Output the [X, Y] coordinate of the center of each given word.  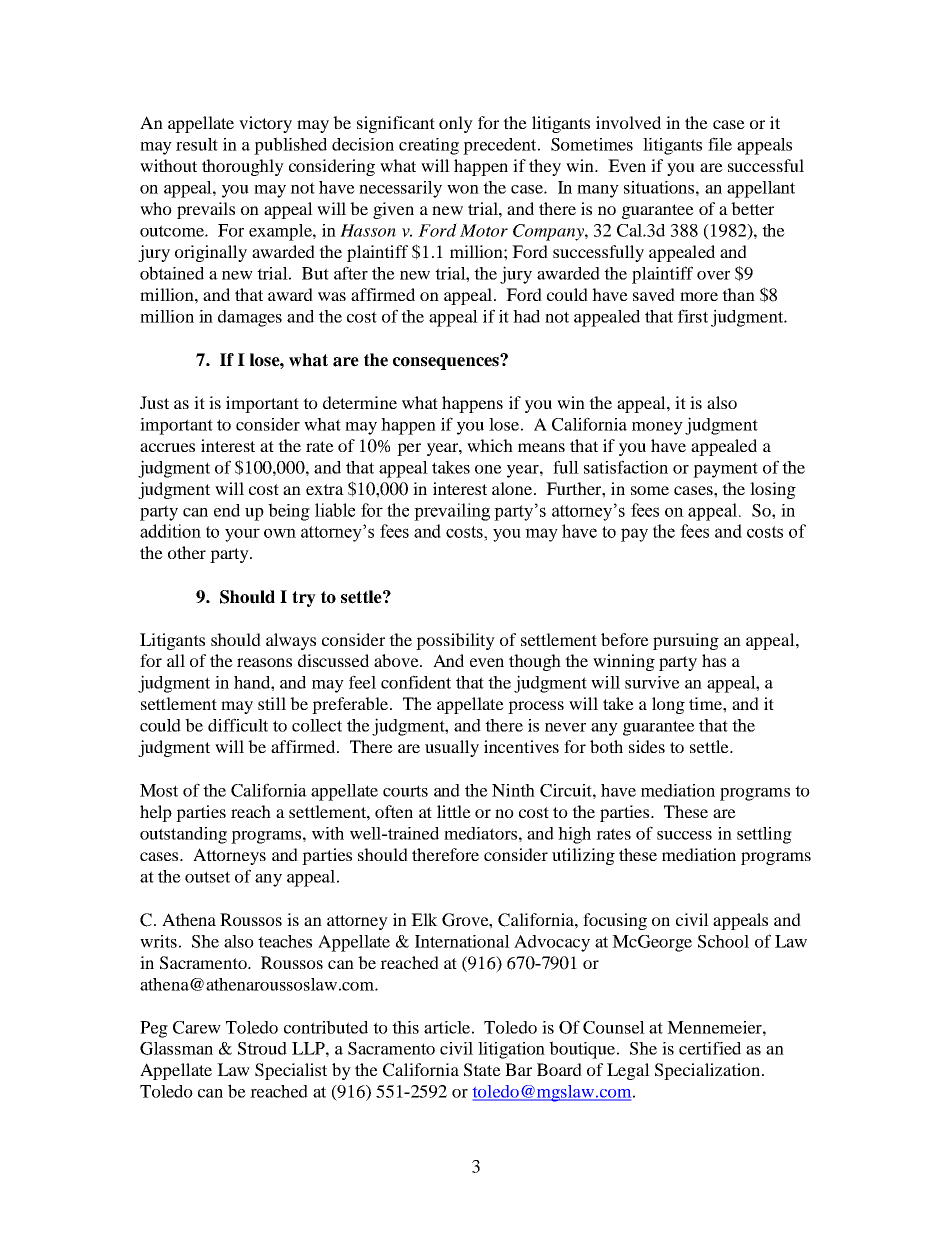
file [720, 144]
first [693, 316]
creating [429, 146]
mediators [480, 833]
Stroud [262, 1048]
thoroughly [243, 167]
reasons [264, 662]
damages [250, 318]
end [227, 510]
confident [416, 682]
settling [764, 835]
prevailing [452, 512]
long [668, 705]
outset [207, 877]
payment [725, 470]
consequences [447, 362]
